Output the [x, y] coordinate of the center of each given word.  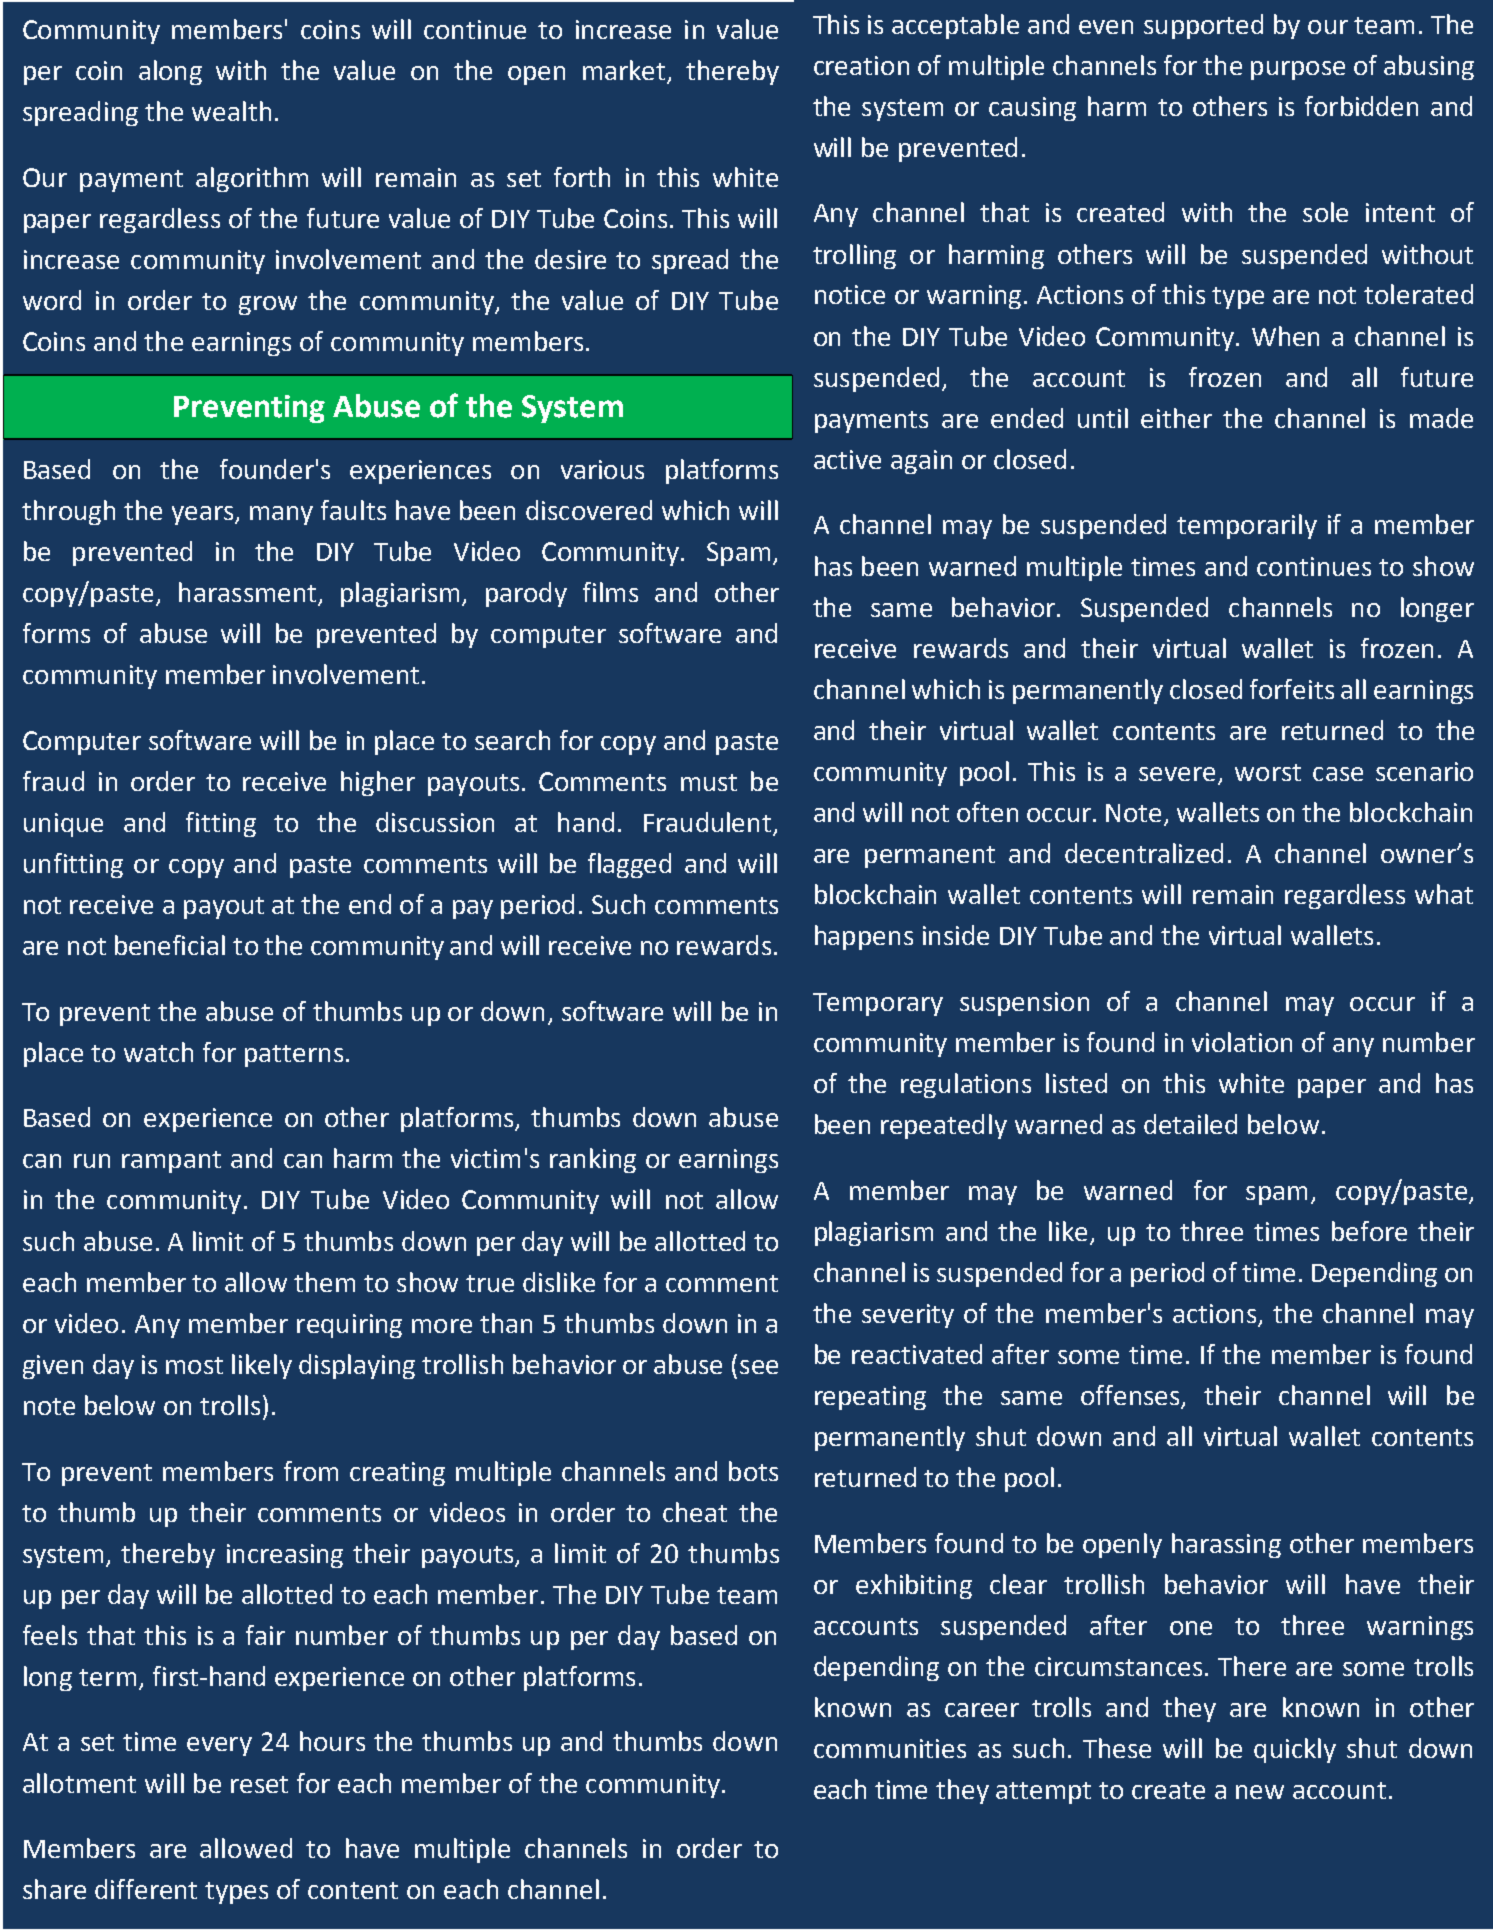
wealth [231, 111]
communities [890, 1748]
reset [259, 1784]
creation [861, 65]
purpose [1298, 70]
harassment [247, 592]
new [1260, 1792]
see [759, 1367]
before [1369, 1231]
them [324, 1282]
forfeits [1292, 689]
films [610, 592]
